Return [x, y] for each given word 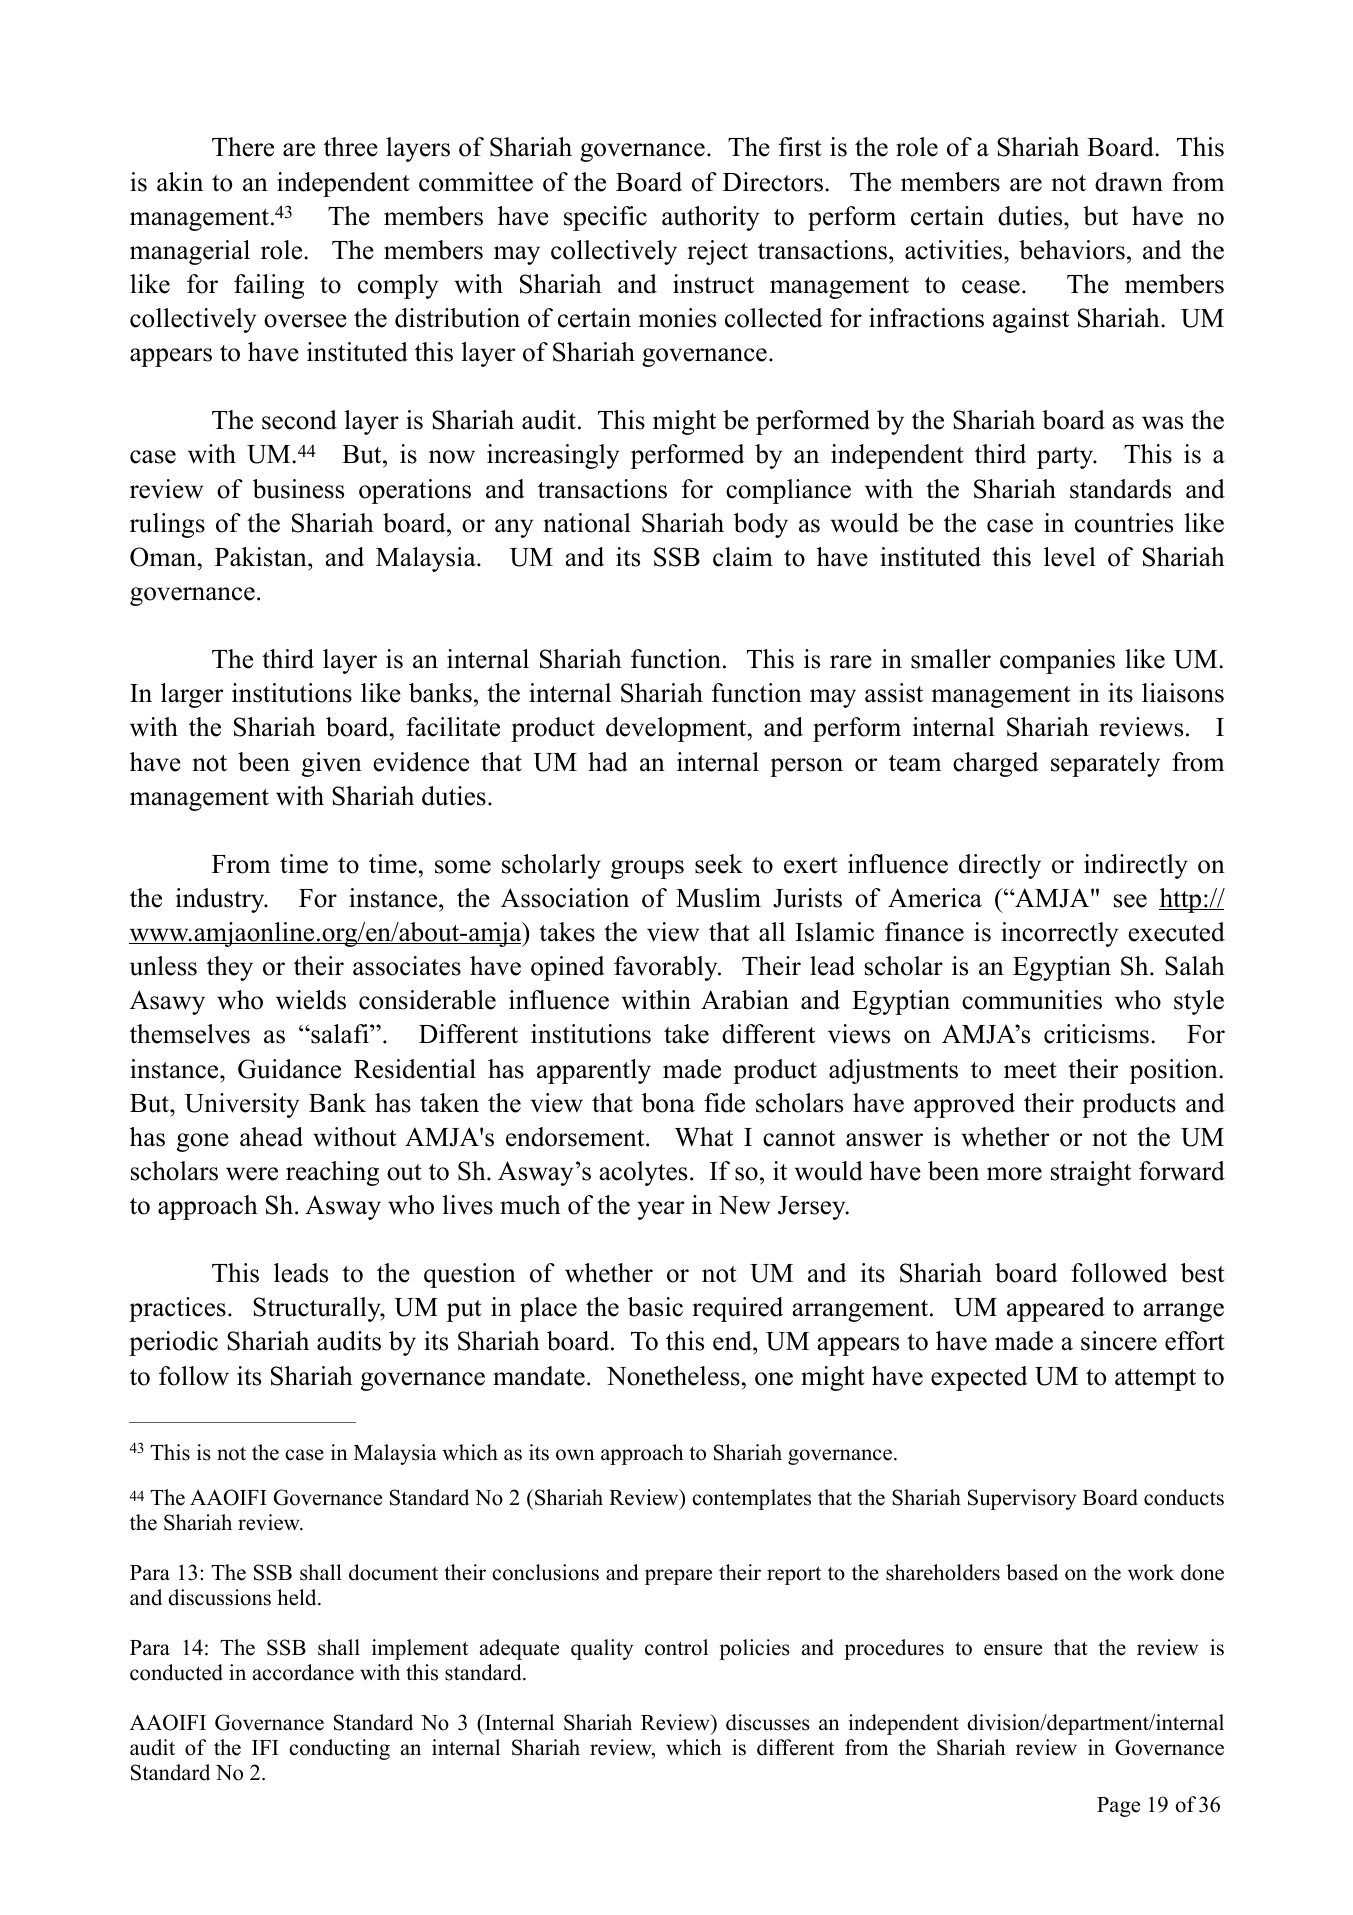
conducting [339, 1749]
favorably [667, 968]
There [243, 147]
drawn [1129, 182]
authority [710, 218]
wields [311, 1000]
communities [1032, 1000]
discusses [768, 1722]
